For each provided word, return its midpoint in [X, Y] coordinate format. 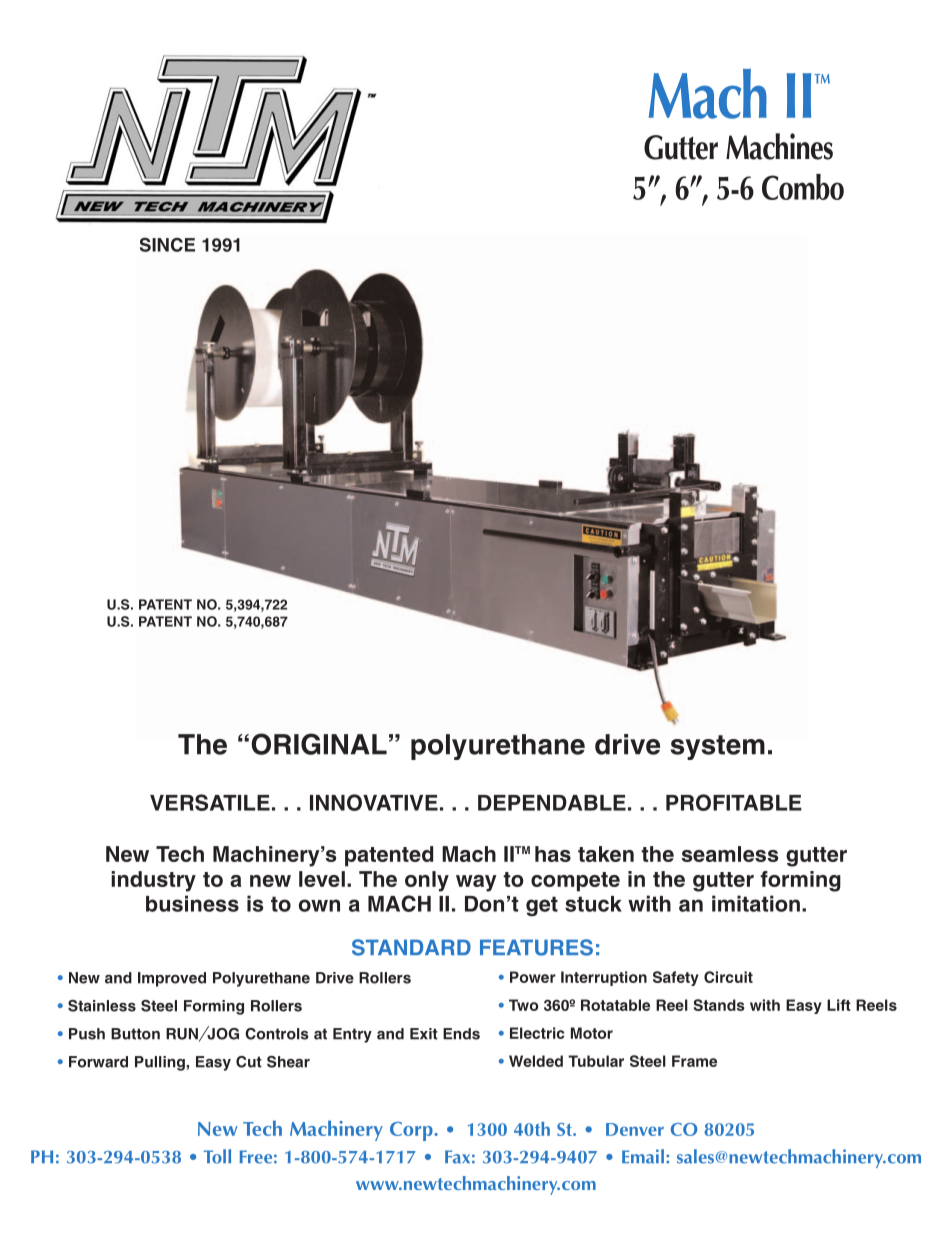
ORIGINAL [319, 744]
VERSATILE [210, 802]
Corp [412, 1131]
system [718, 747]
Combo [803, 187]
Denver [635, 1129]
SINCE [167, 245]
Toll [217, 1156]
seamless [729, 854]
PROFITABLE [734, 802]
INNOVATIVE [374, 802]
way [476, 883]
